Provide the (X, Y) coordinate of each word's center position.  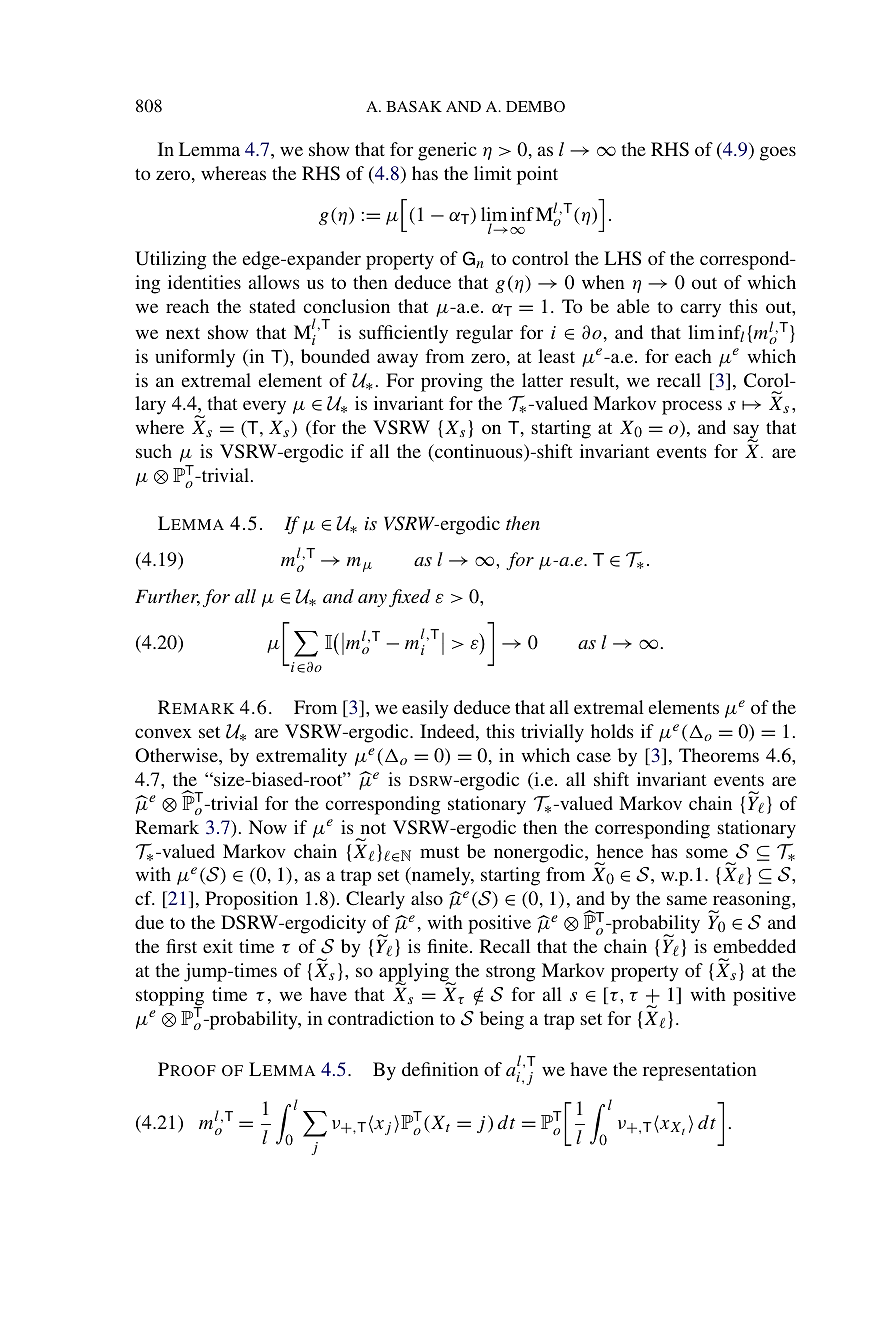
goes (778, 153)
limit (493, 173)
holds (612, 731)
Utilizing (170, 260)
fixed (410, 598)
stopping (170, 997)
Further (167, 597)
